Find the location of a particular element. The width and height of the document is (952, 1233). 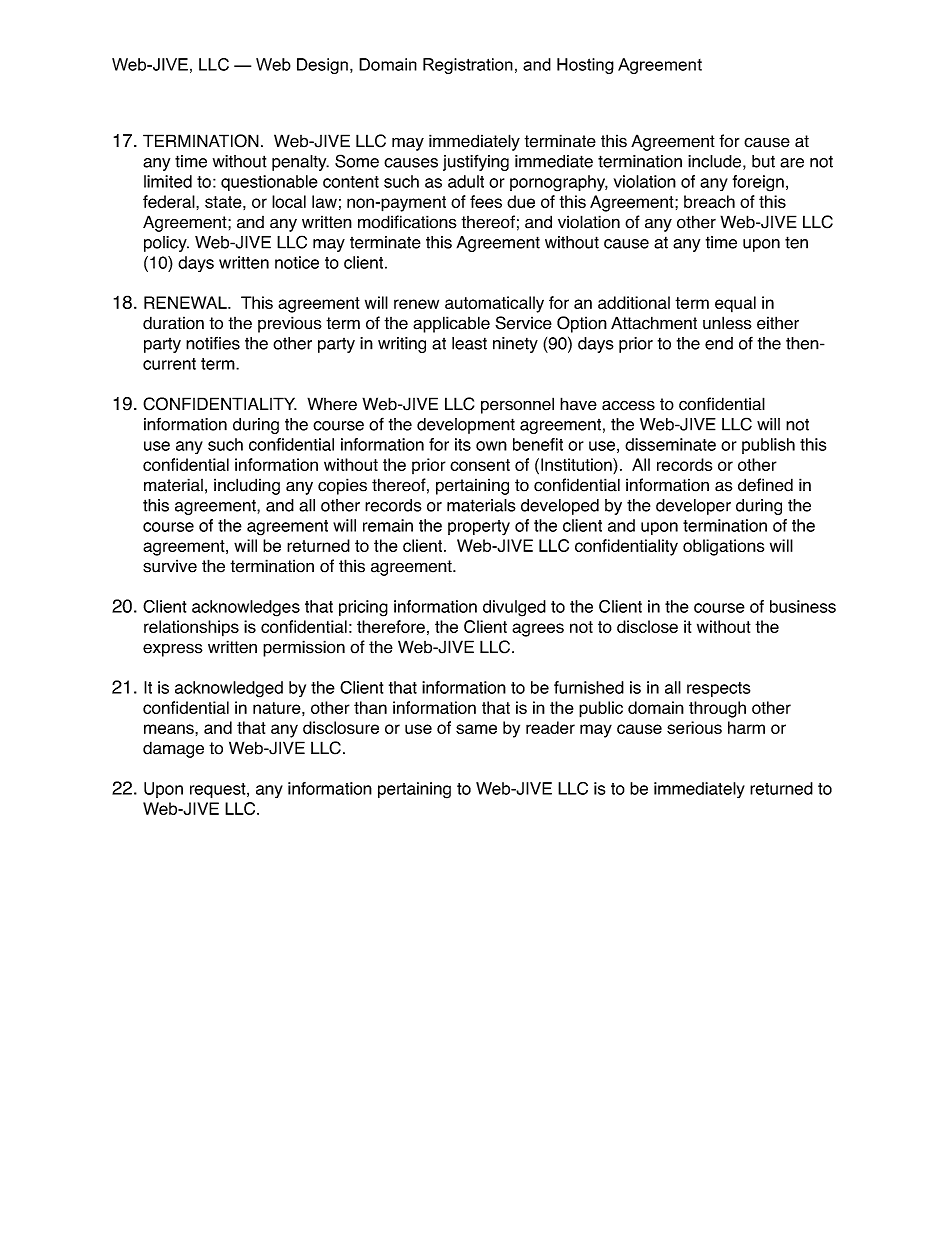

unless is located at coordinates (727, 323).
